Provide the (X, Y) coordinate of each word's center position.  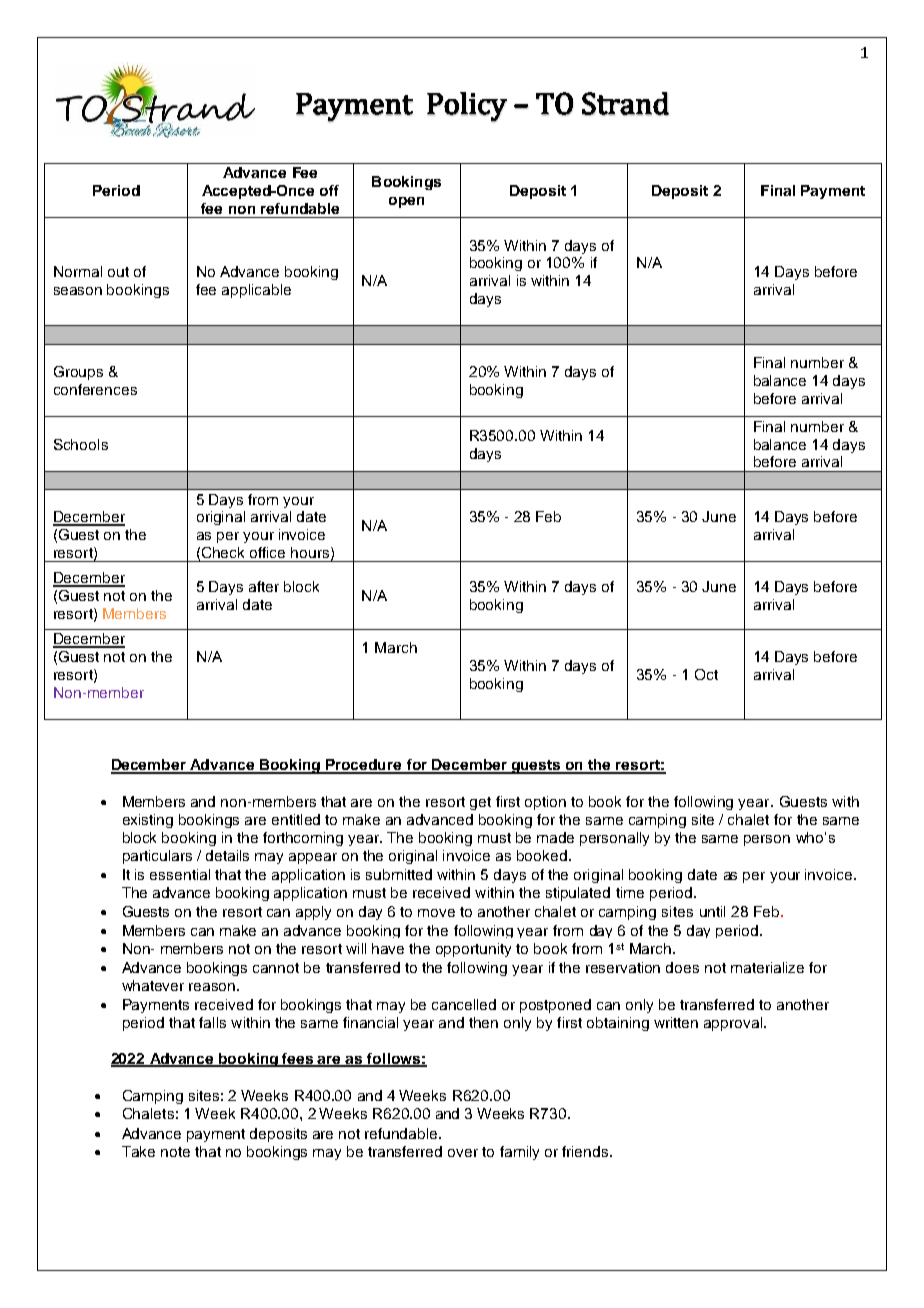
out (118, 272)
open (406, 202)
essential (180, 874)
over (463, 1153)
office (267, 552)
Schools (81, 444)
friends (586, 1151)
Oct (706, 674)
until (712, 911)
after (264, 586)
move (436, 913)
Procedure (364, 766)
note (175, 1152)
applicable (256, 291)
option (545, 803)
